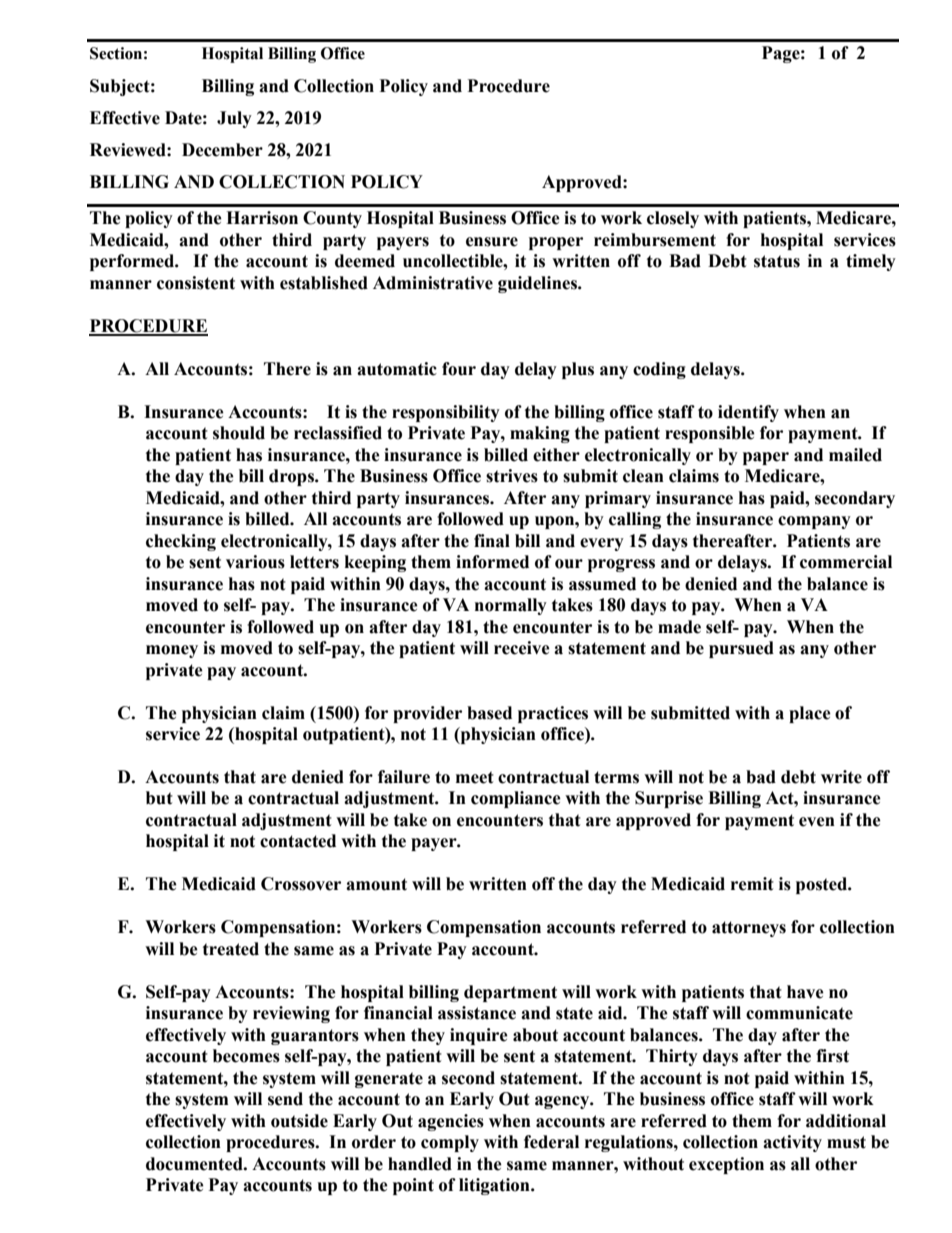 The height and width of the screenshot is (1233, 952). Describe the element at coordinates (222, 150) in the screenshot. I see `December` at that location.
